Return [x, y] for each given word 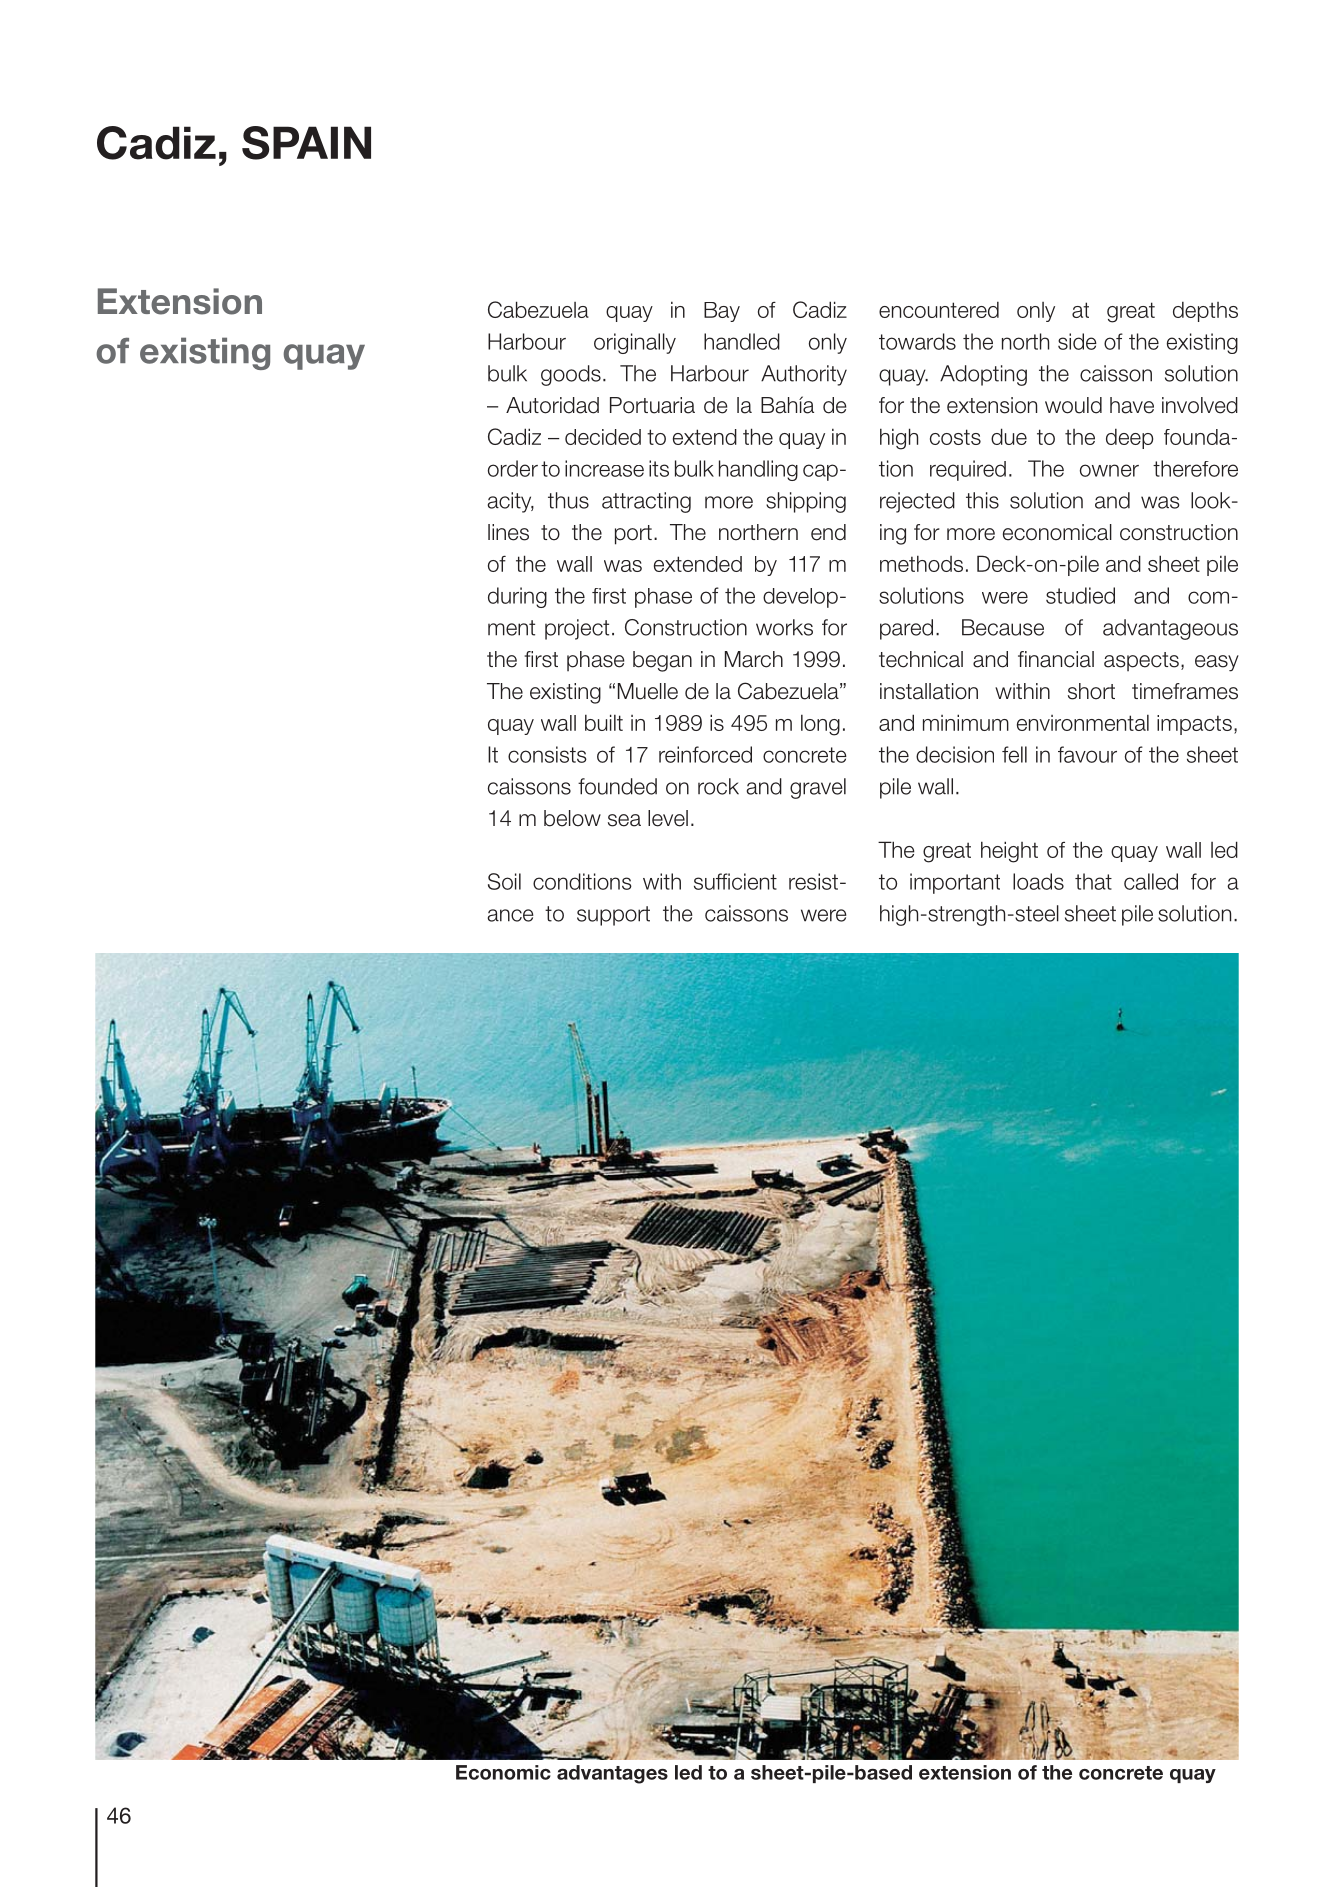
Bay [722, 312]
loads [1038, 881]
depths [1205, 311]
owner [1109, 470]
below [572, 818]
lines [508, 532]
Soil [504, 881]
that [1093, 881]
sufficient [735, 881]
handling [758, 470]
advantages [612, 1774]
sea [624, 820]
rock [718, 786]
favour [1087, 754]
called [1151, 881]
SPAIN [306, 143]
